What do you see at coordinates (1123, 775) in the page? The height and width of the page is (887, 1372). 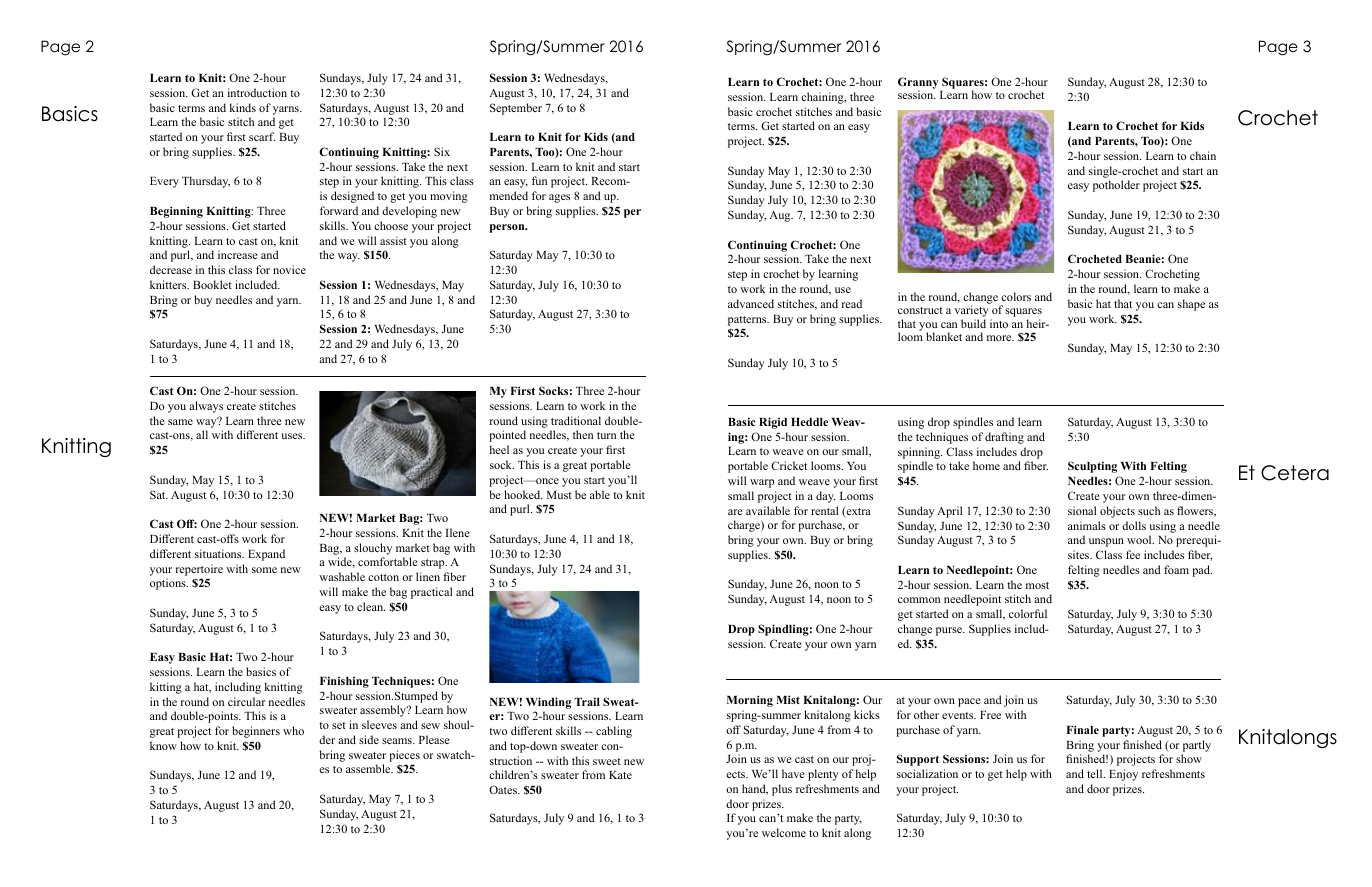 I see `Enjoy` at bounding box center [1123, 775].
